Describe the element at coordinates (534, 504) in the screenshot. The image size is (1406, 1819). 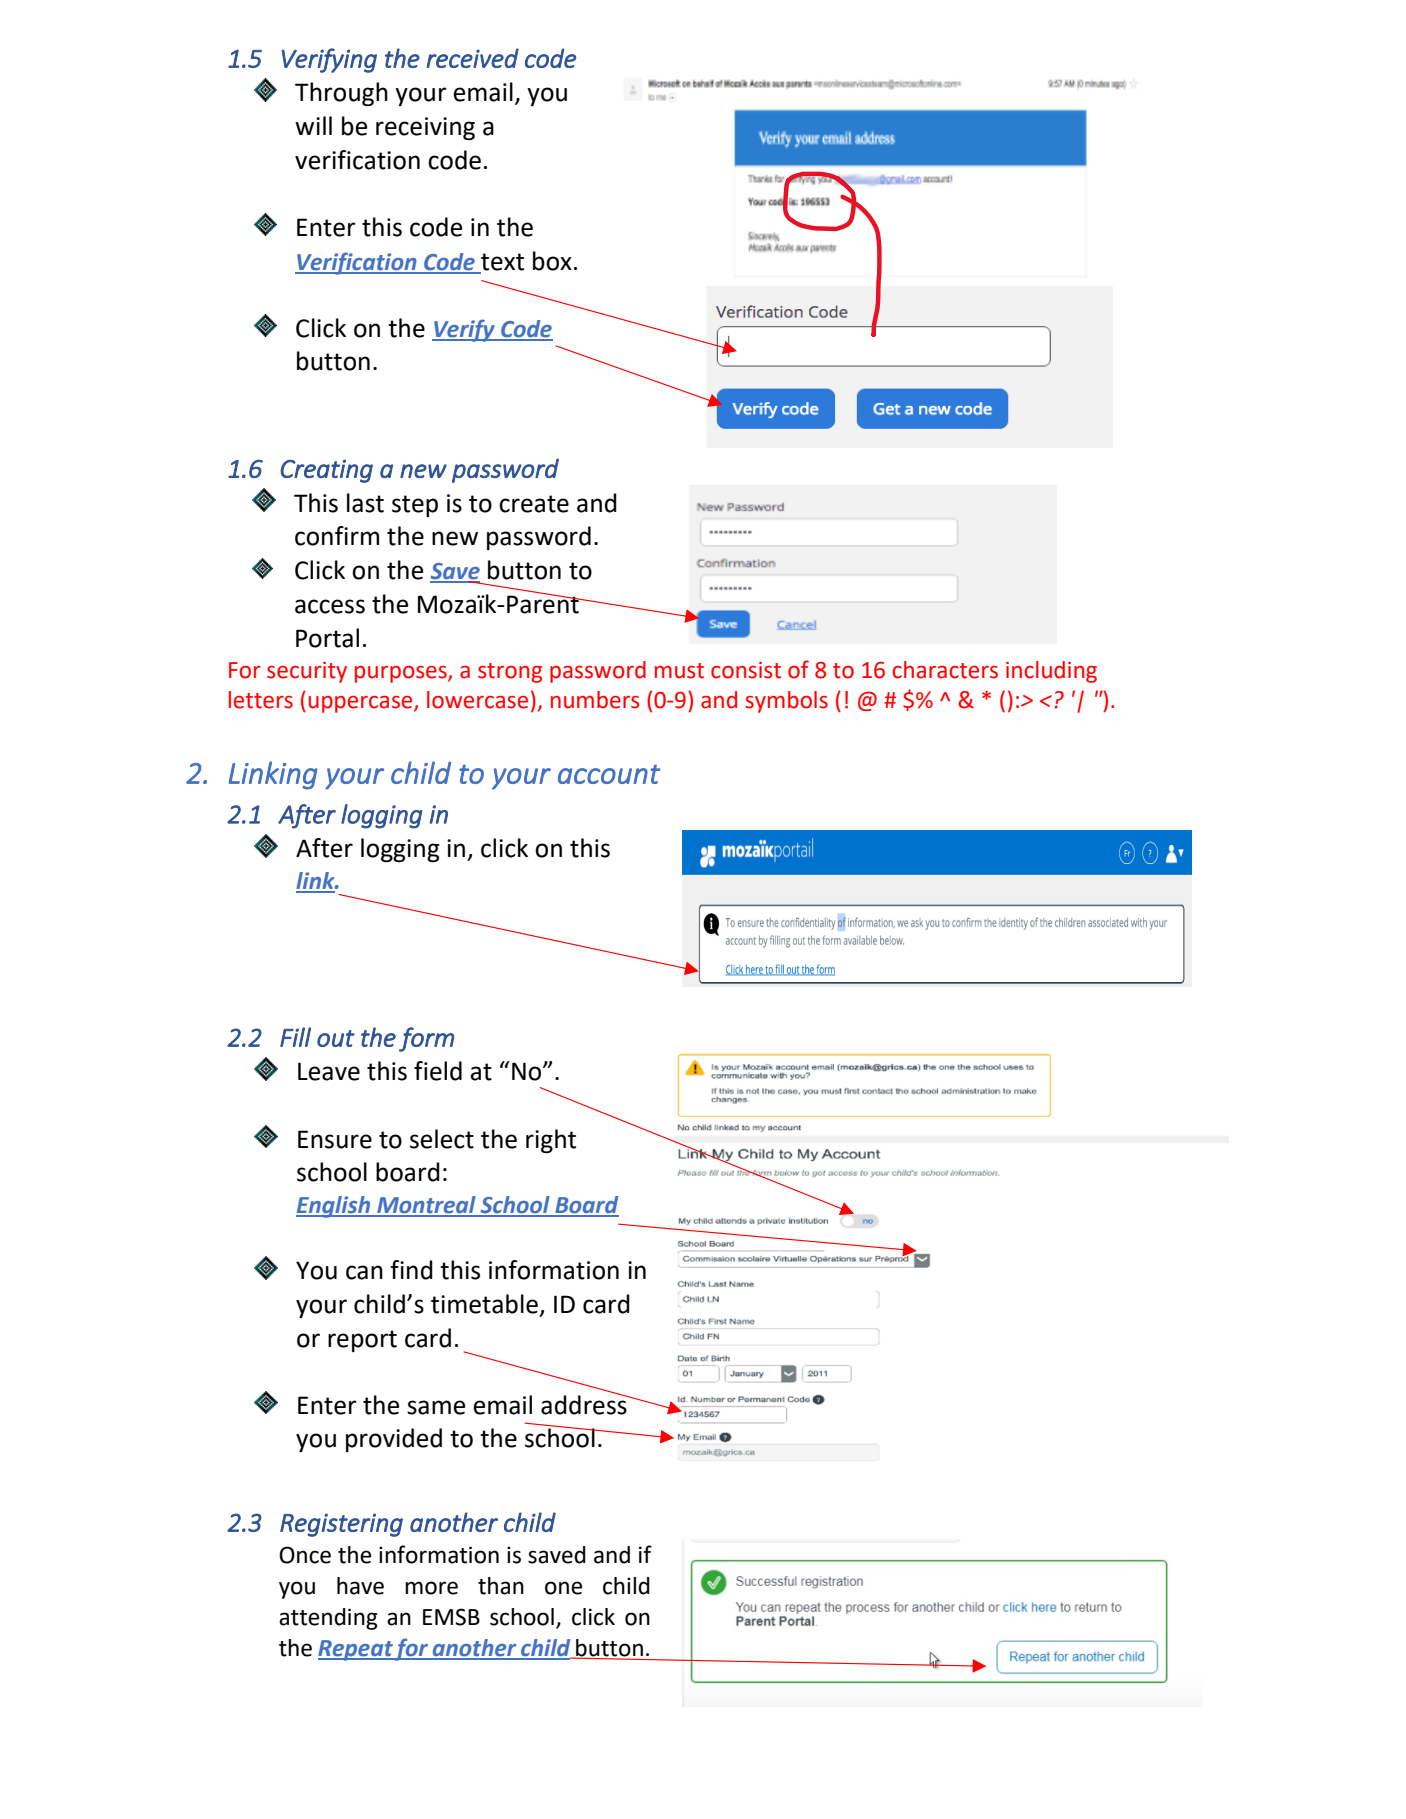
I see `create` at that location.
